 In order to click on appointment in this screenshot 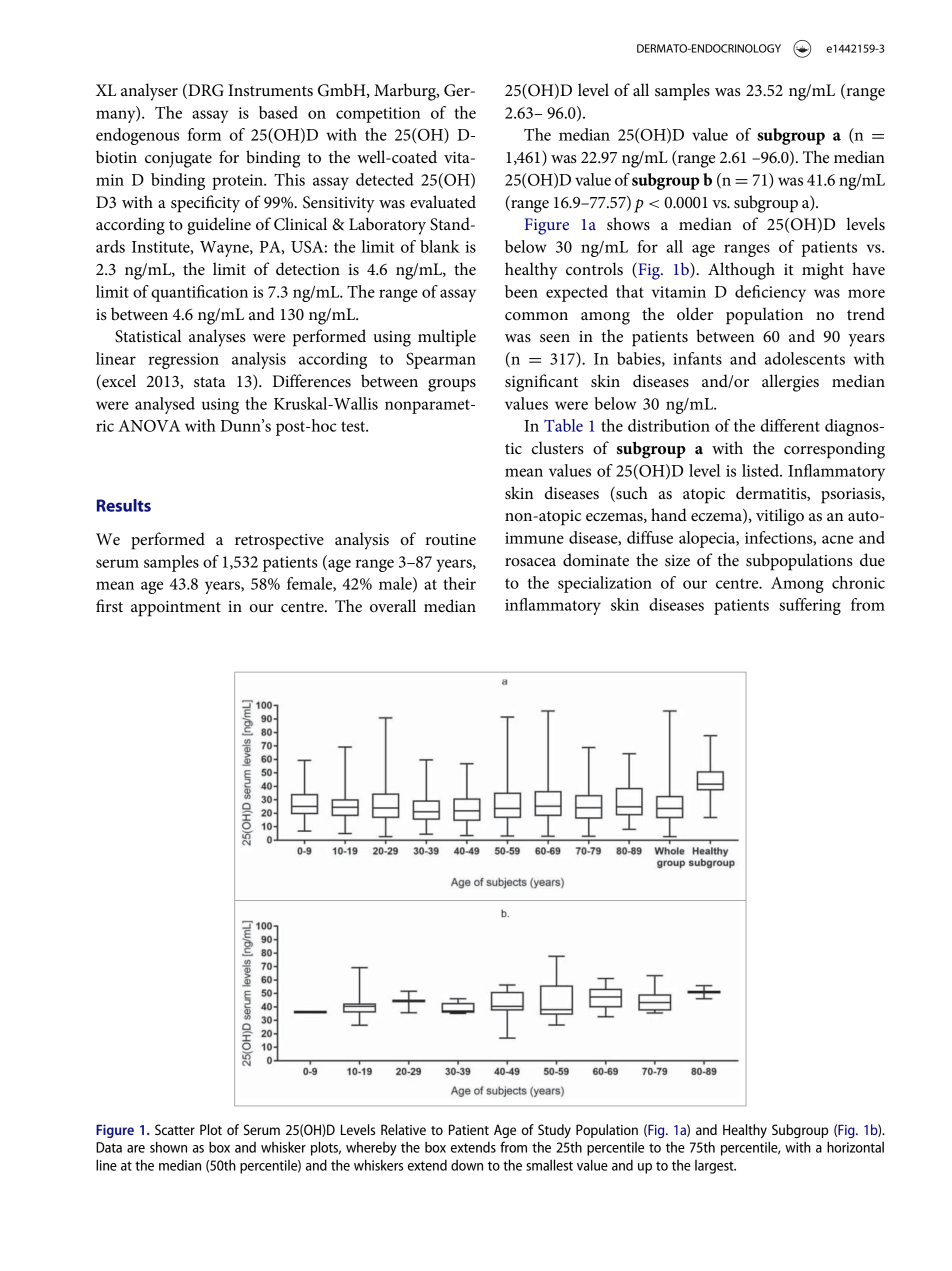, I will do `click(176, 609)`.
